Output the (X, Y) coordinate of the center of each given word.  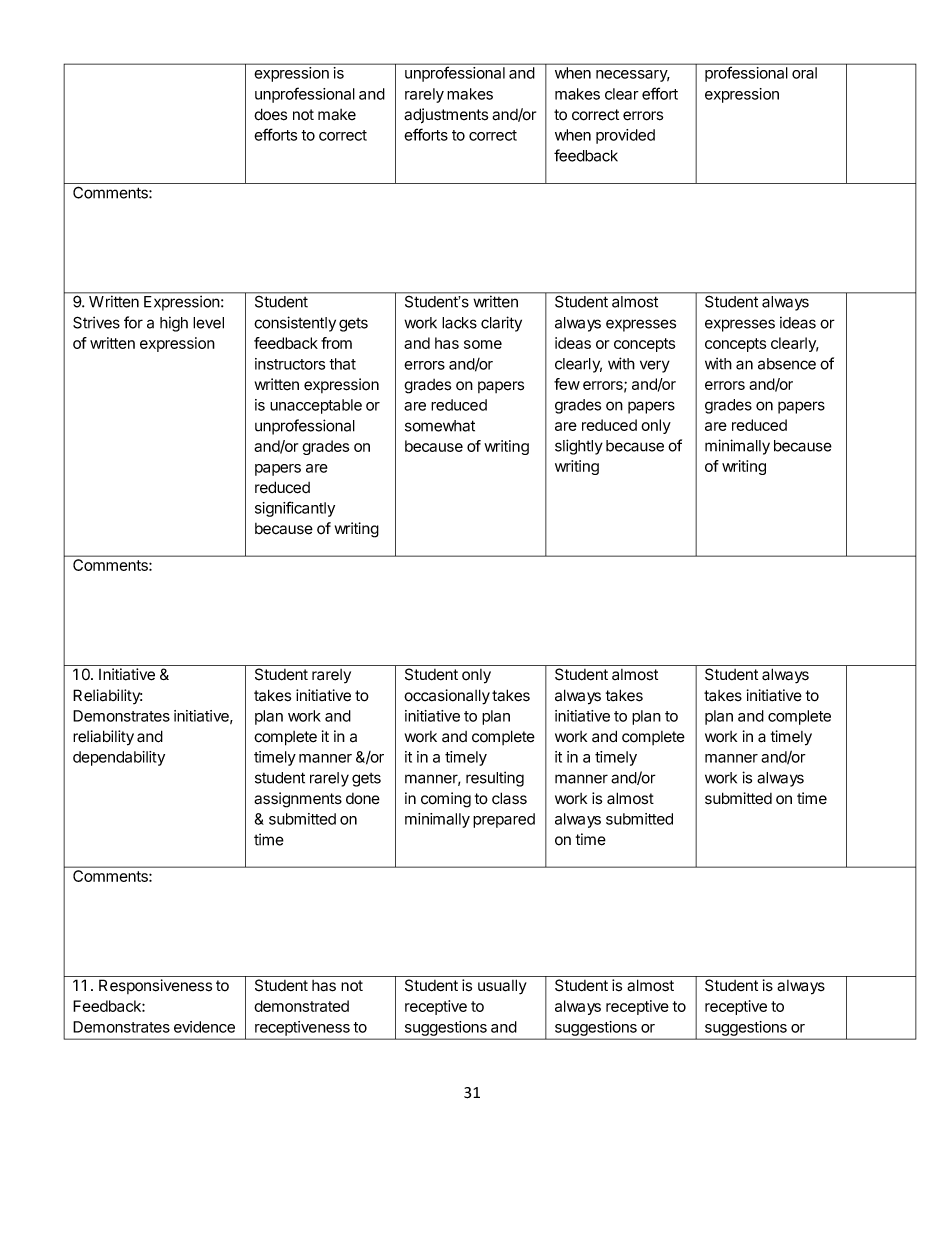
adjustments (446, 116)
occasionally (447, 697)
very (655, 366)
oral (804, 73)
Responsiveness (155, 986)
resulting (495, 779)
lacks (459, 323)
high (174, 324)
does (270, 114)
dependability (119, 758)
